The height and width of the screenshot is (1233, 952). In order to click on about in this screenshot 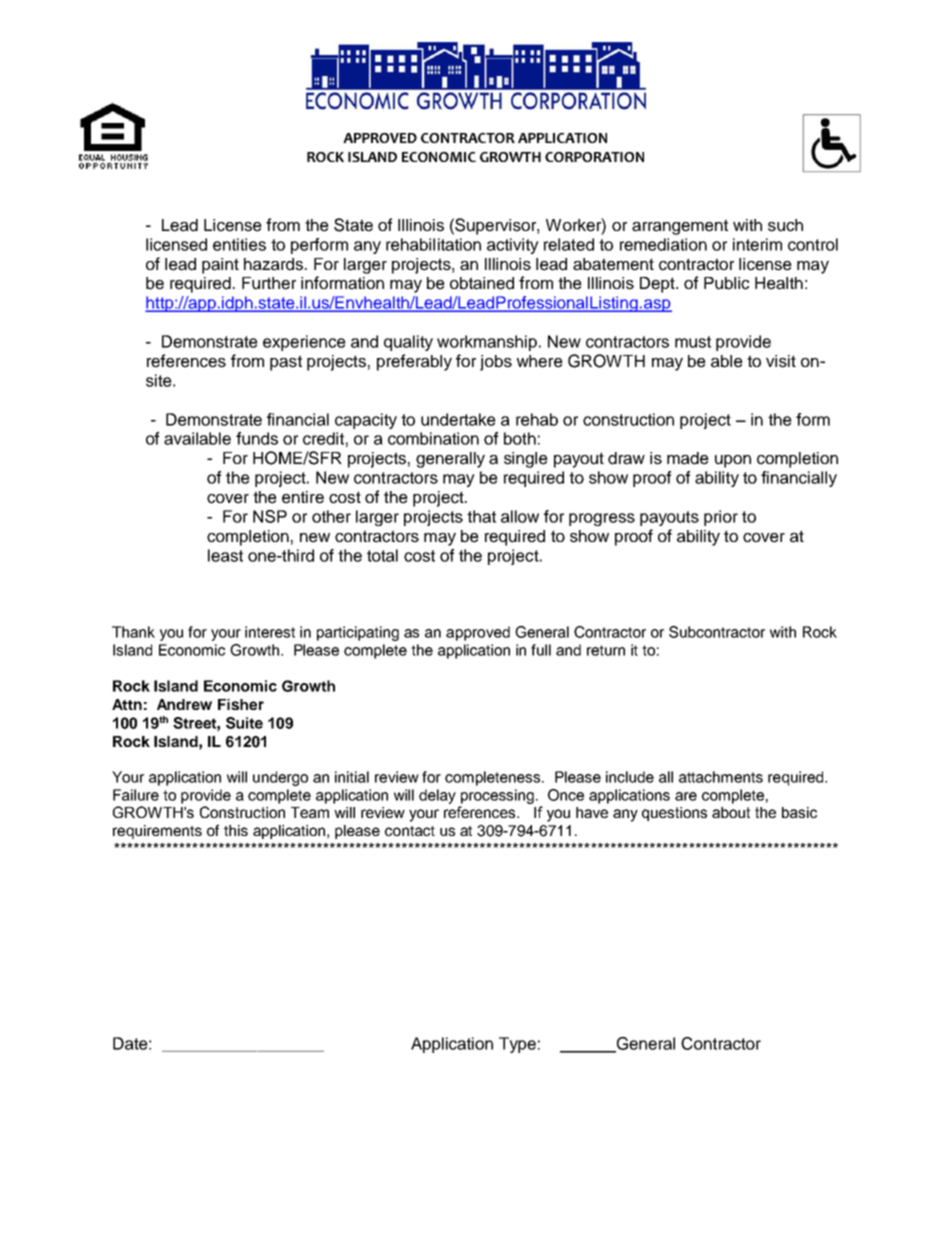, I will do `click(731, 812)`.
